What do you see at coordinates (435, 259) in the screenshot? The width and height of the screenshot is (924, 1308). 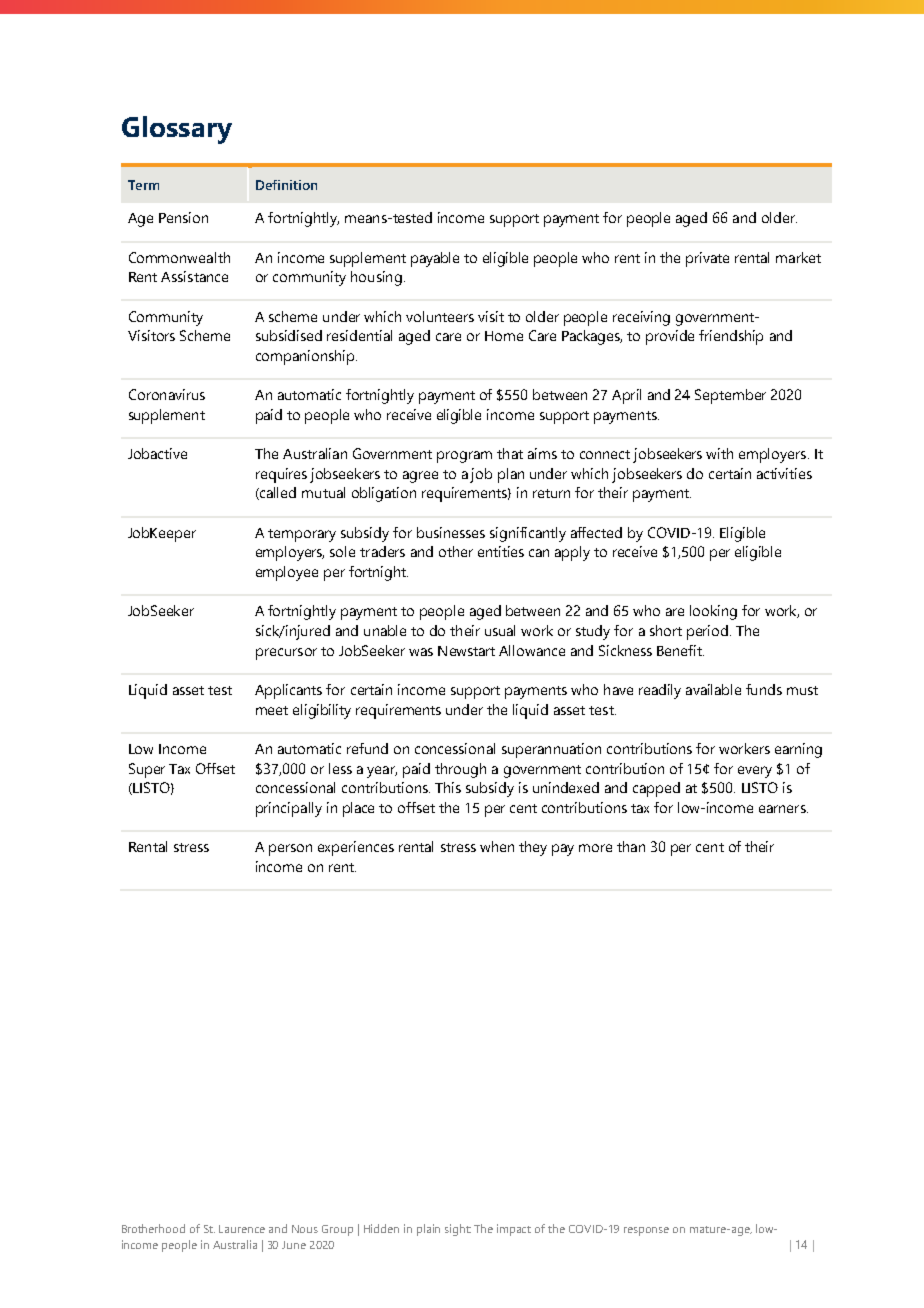 I see `payable` at bounding box center [435, 259].
